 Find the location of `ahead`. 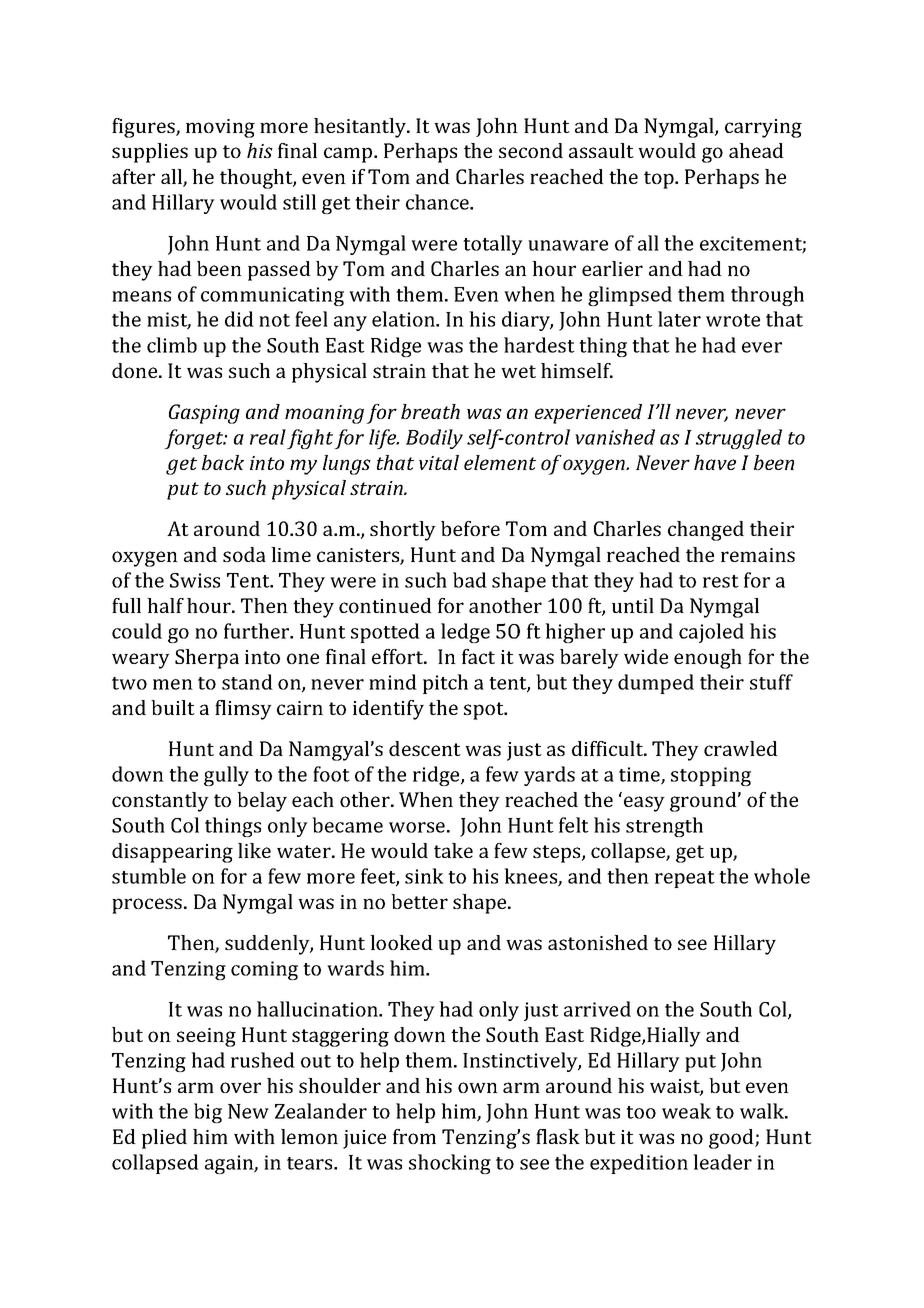

ahead is located at coordinates (756, 150).
